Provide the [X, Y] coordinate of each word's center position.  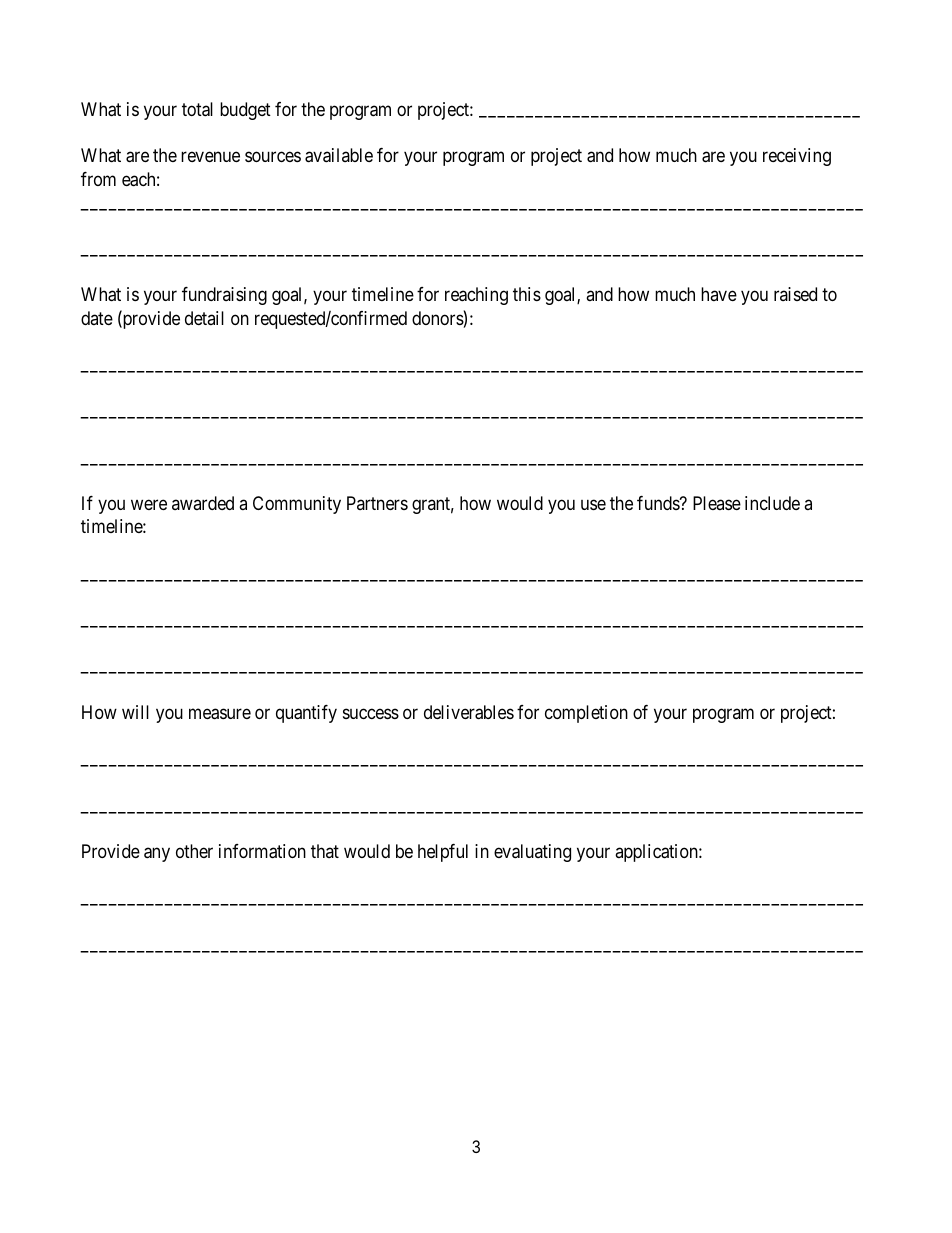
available [339, 155]
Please [717, 503]
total [197, 109]
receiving [797, 157]
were [149, 505]
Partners [377, 503]
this [527, 294]
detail [204, 318]
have [719, 294]
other [194, 851]
